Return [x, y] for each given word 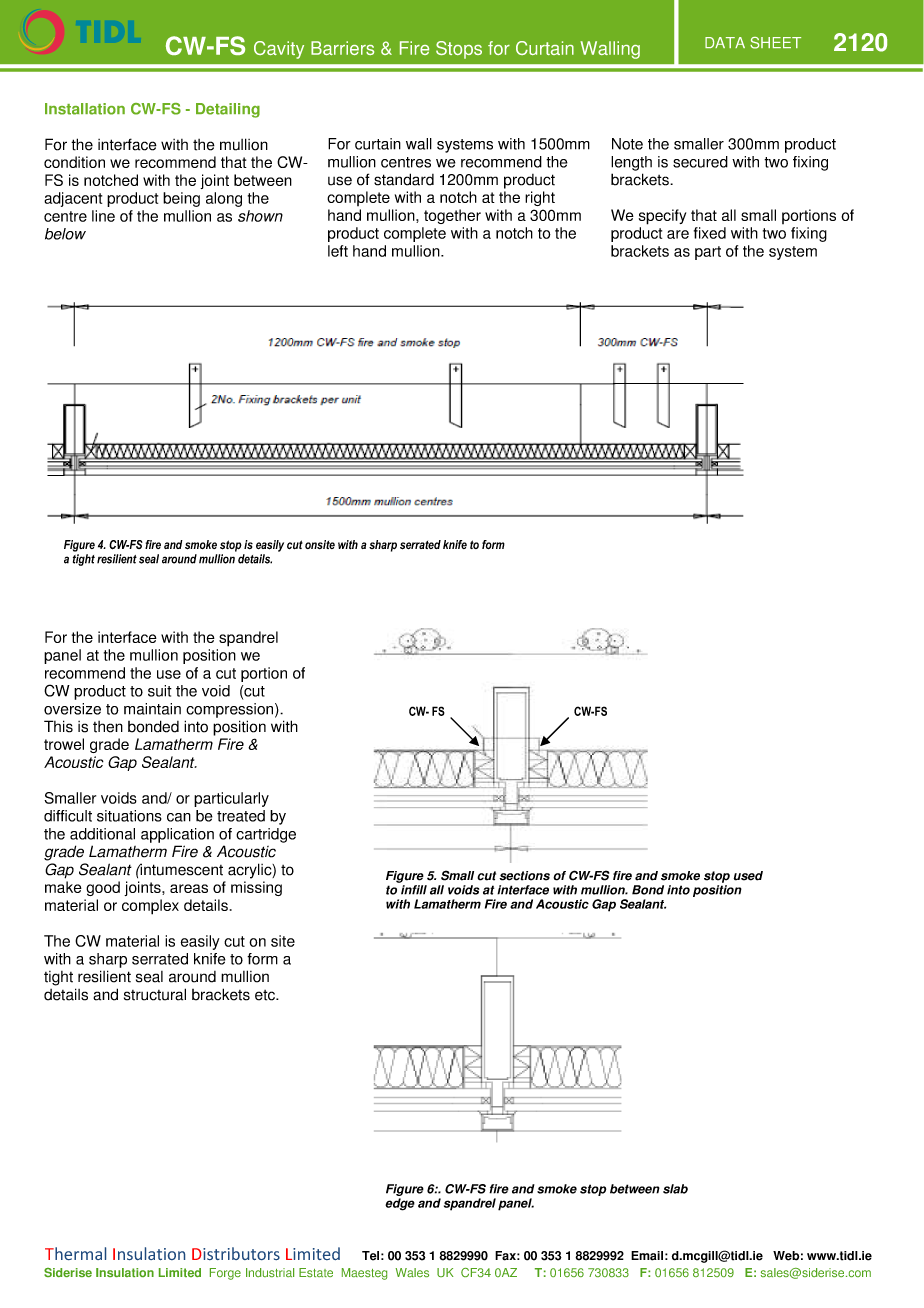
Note [627, 144]
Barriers [342, 48]
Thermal [75, 1253]
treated [241, 816]
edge [400, 1204]
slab [675, 1189]
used [748, 876]
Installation [85, 109]
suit [160, 691]
